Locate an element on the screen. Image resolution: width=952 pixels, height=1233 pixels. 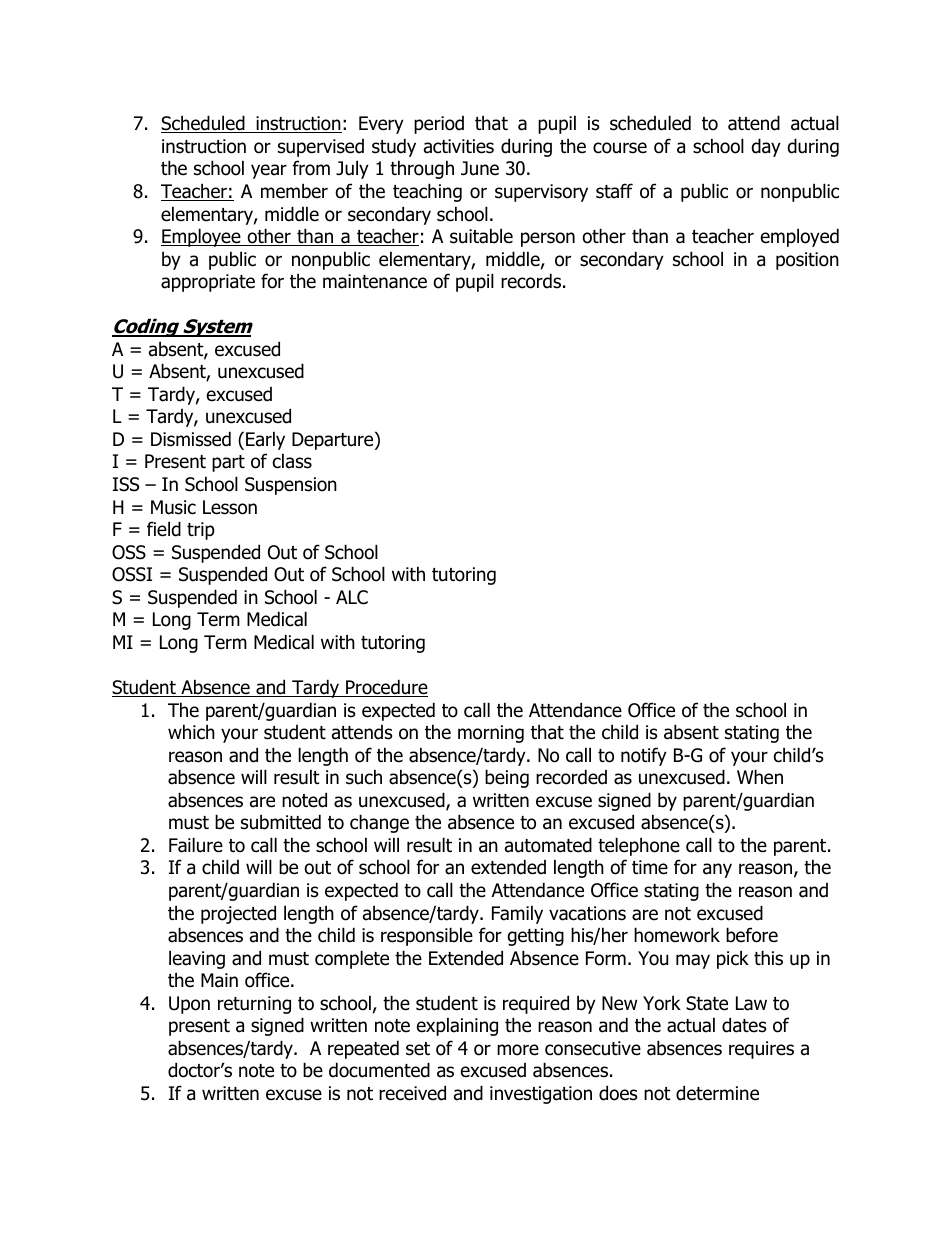
notify is located at coordinates (644, 756).
